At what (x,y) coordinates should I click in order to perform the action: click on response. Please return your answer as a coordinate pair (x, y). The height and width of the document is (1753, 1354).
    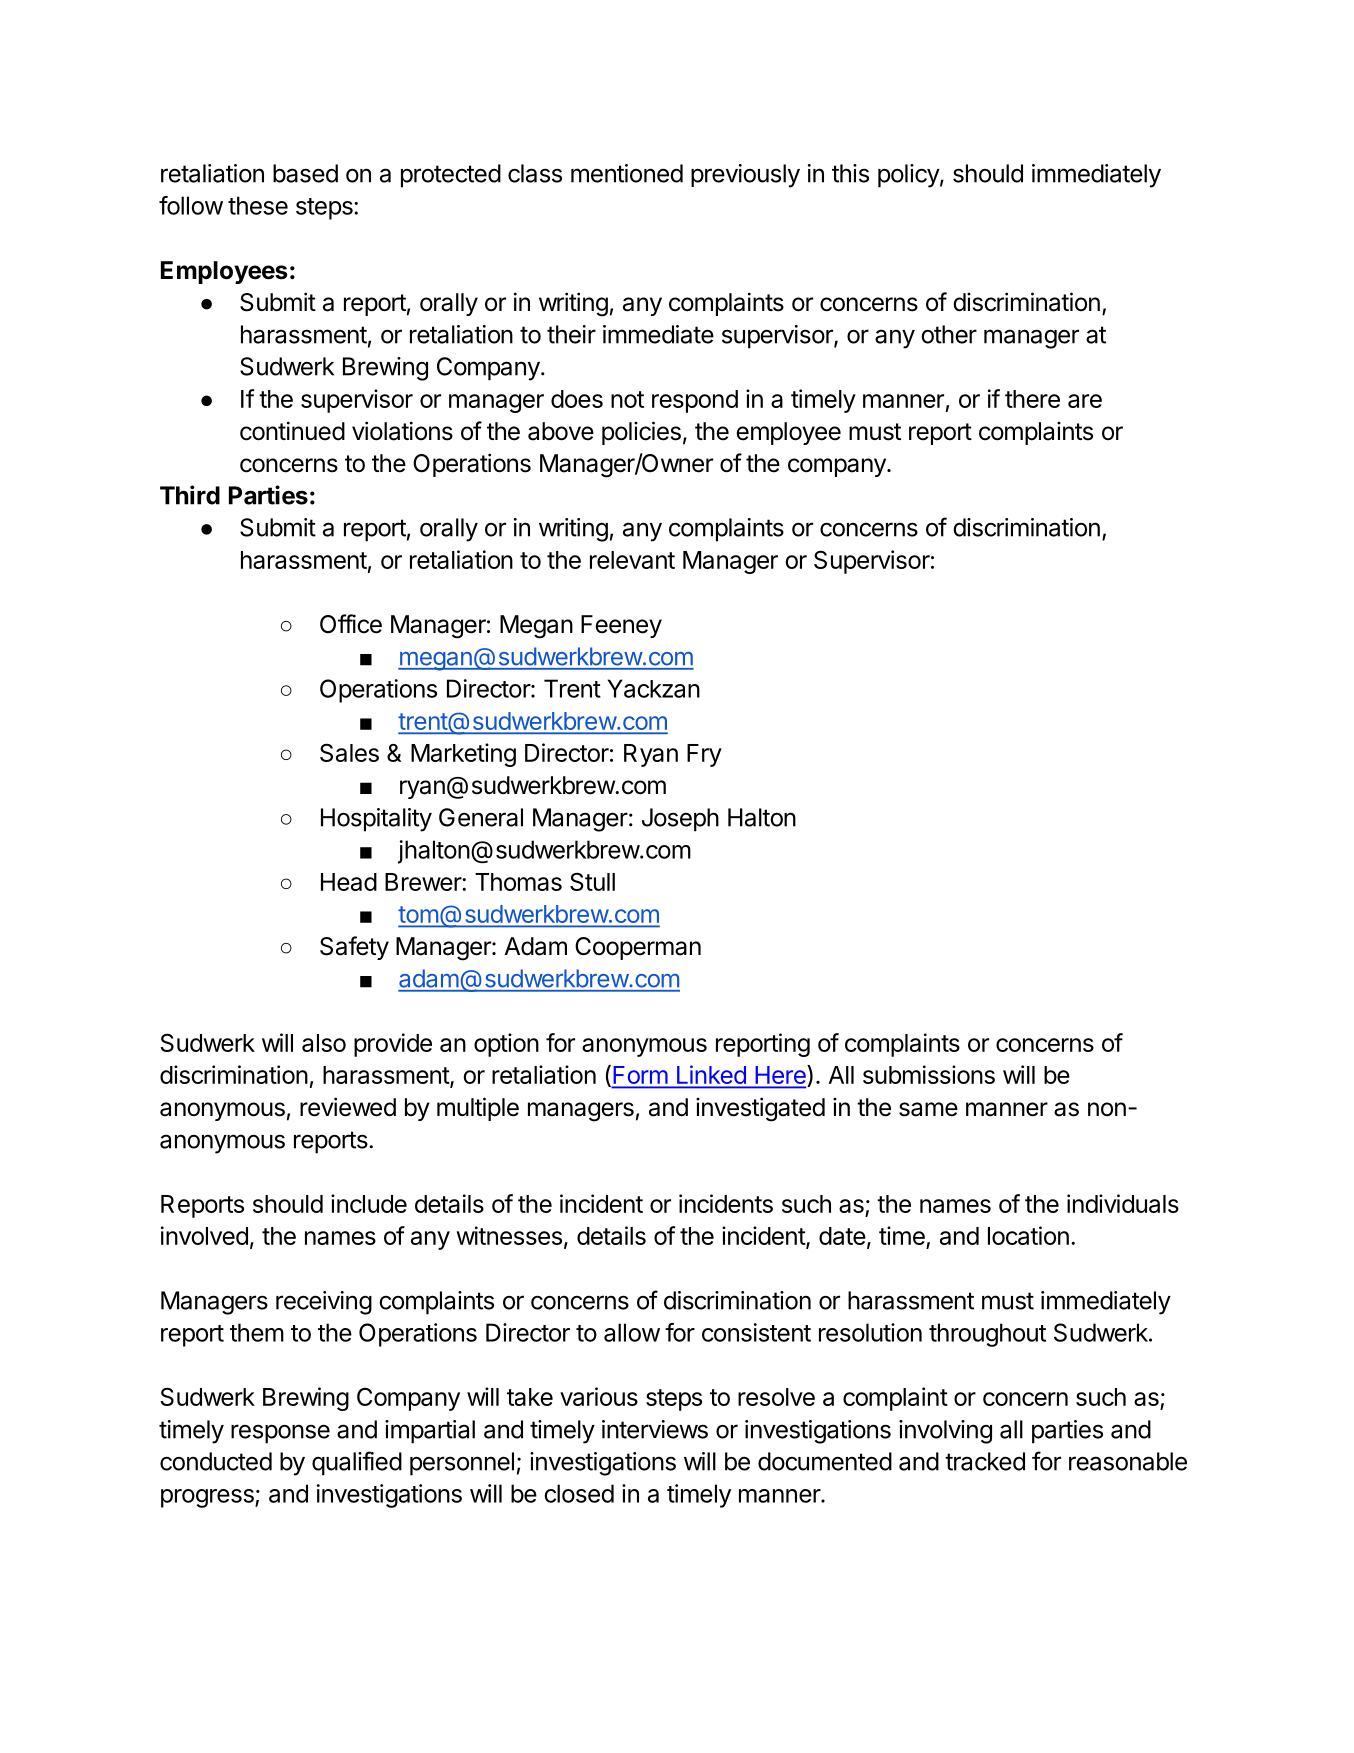
    Looking at the image, I should click on (280, 1434).
